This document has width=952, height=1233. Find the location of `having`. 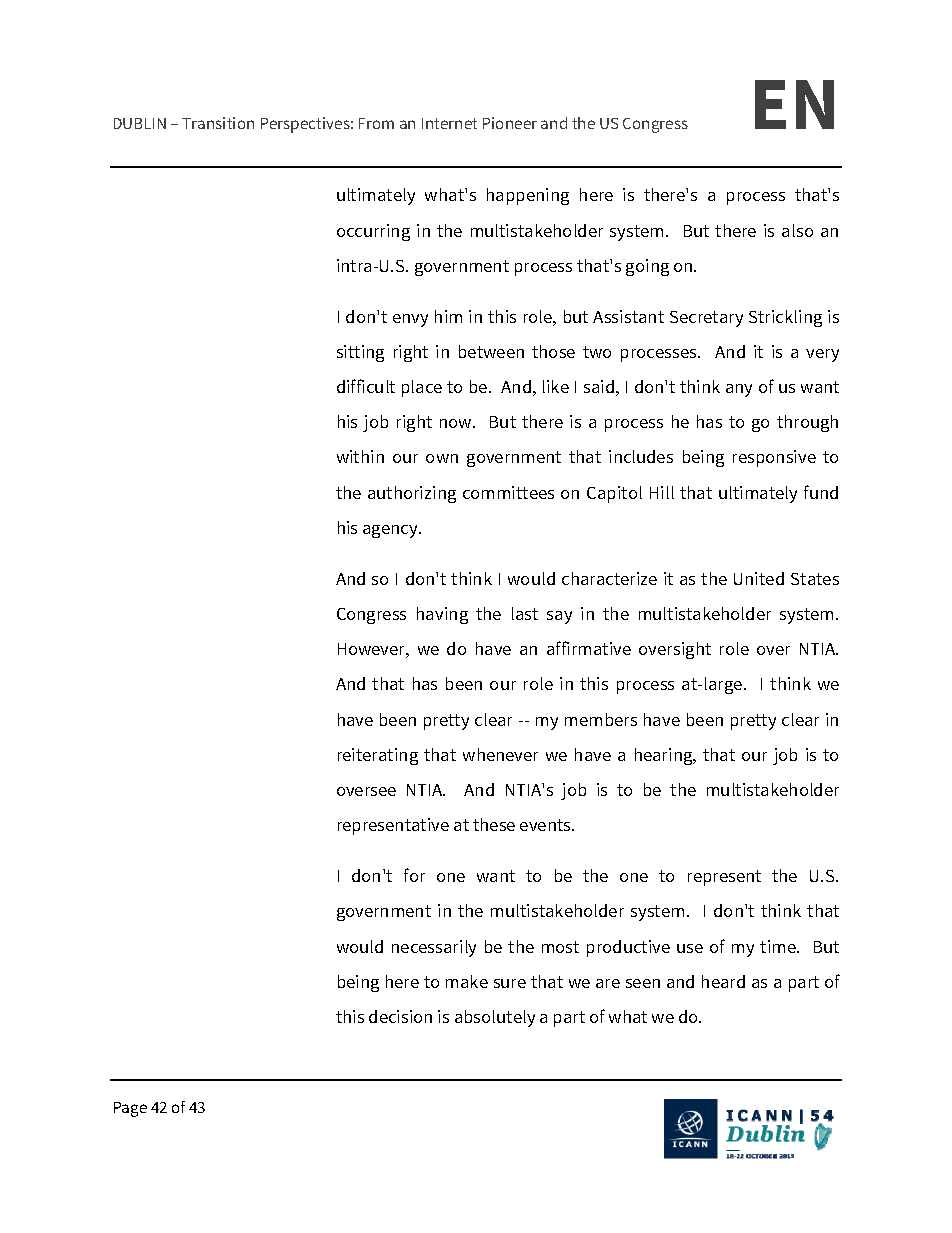

having is located at coordinates (442, 615).
